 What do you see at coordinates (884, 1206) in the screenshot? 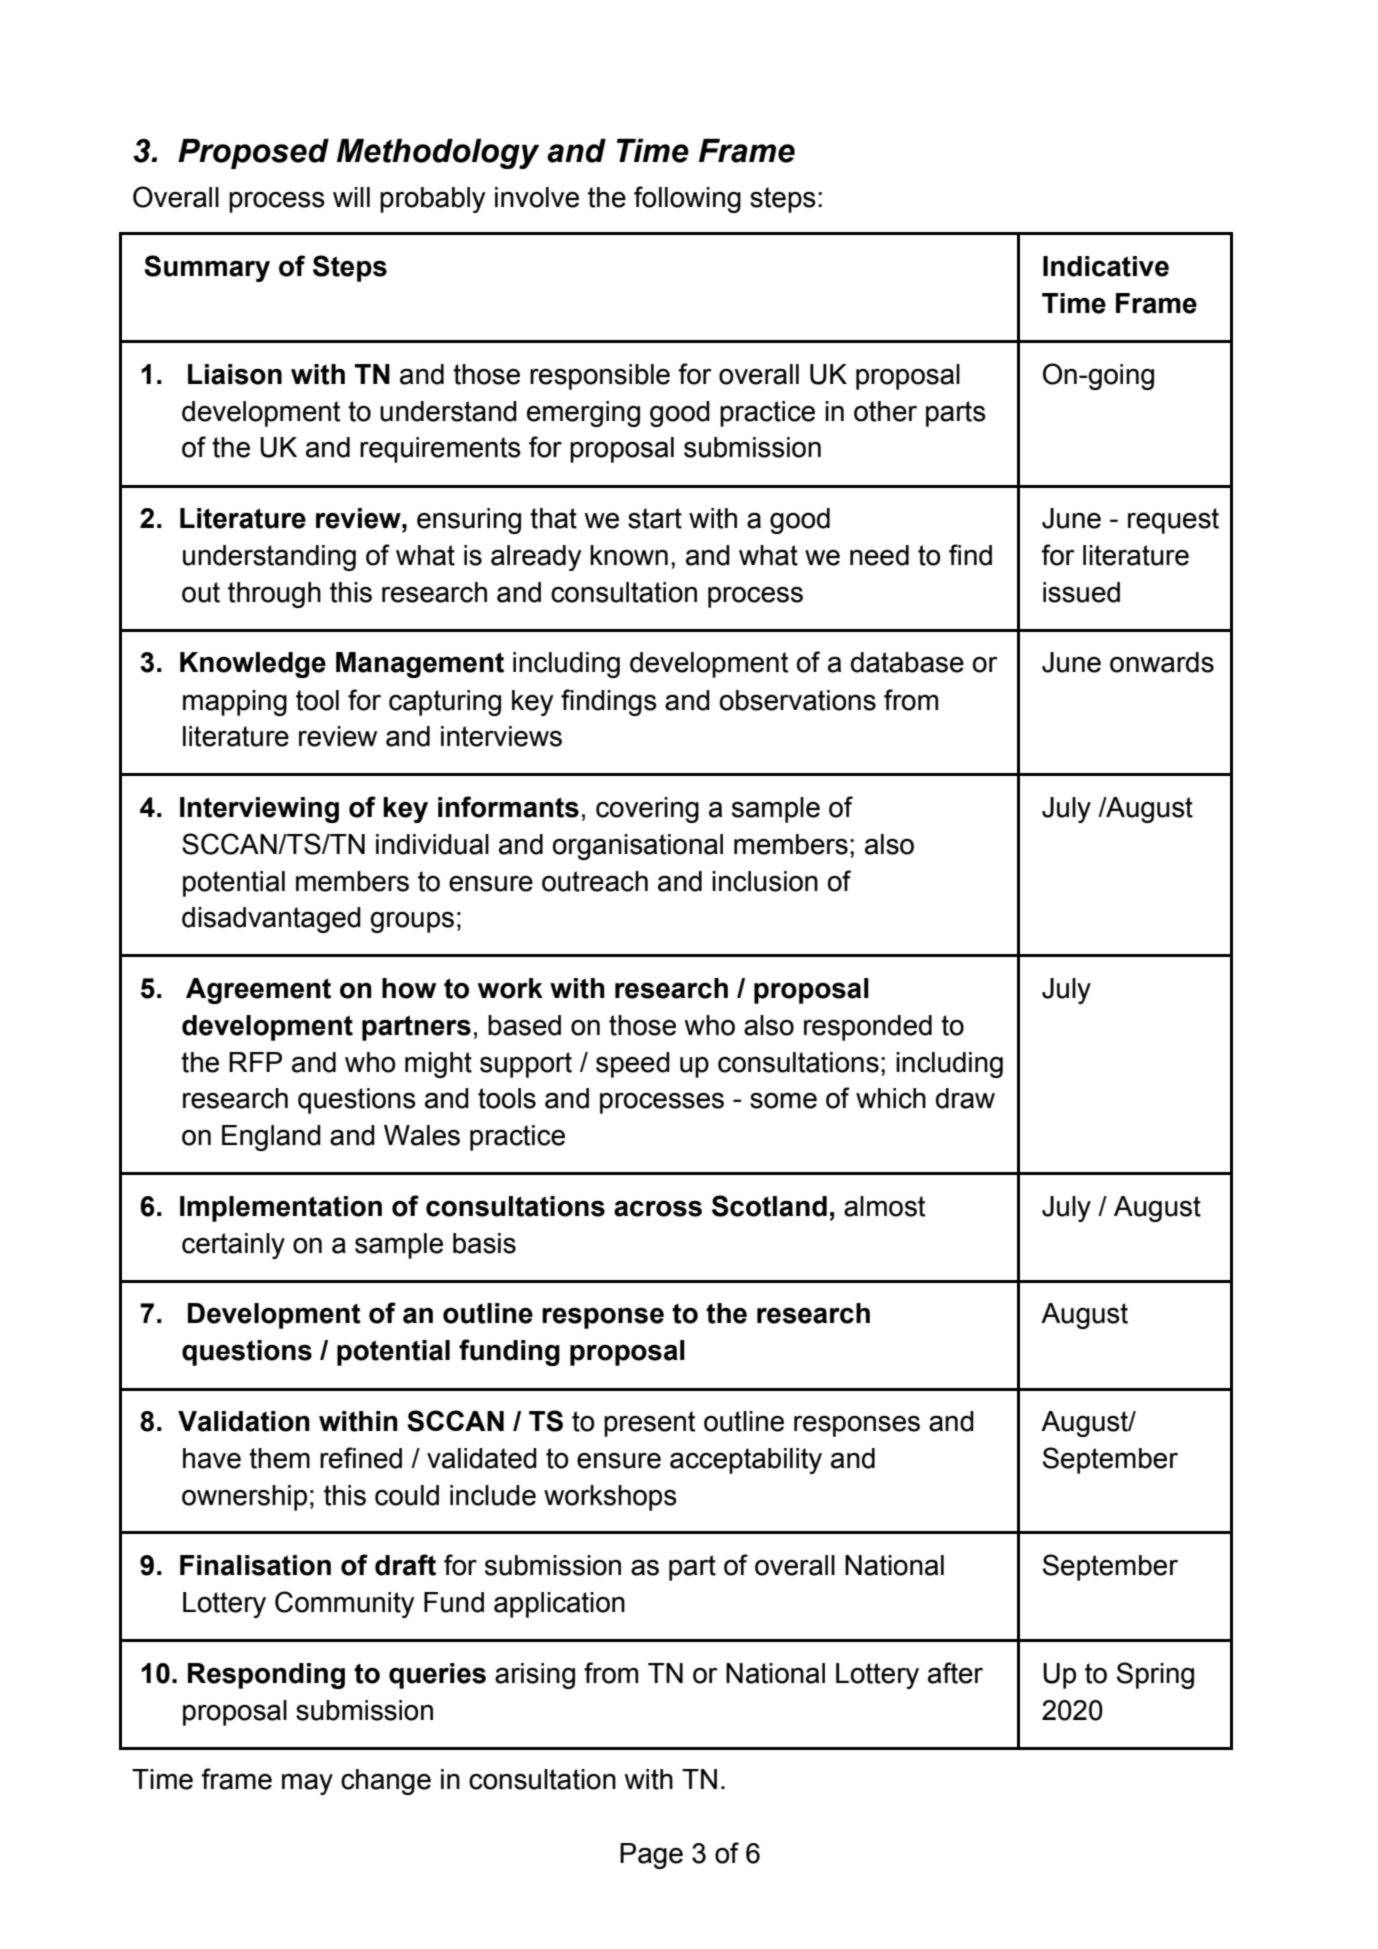
I see `almost` at bounding box center [884, 1206].
